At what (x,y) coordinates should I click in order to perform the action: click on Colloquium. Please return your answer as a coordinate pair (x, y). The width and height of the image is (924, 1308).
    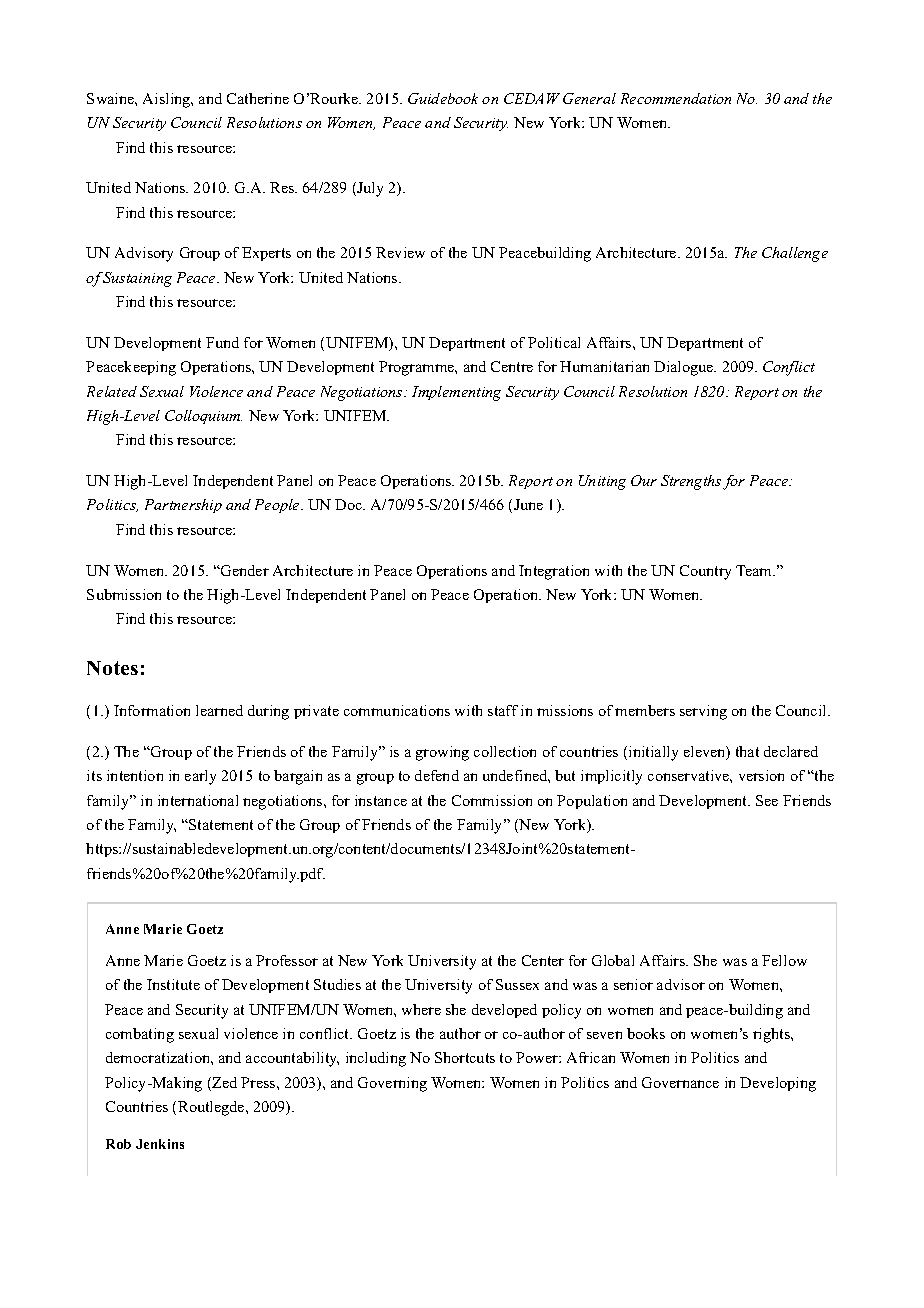
    Looking at the image, I should click on (203, 417).
